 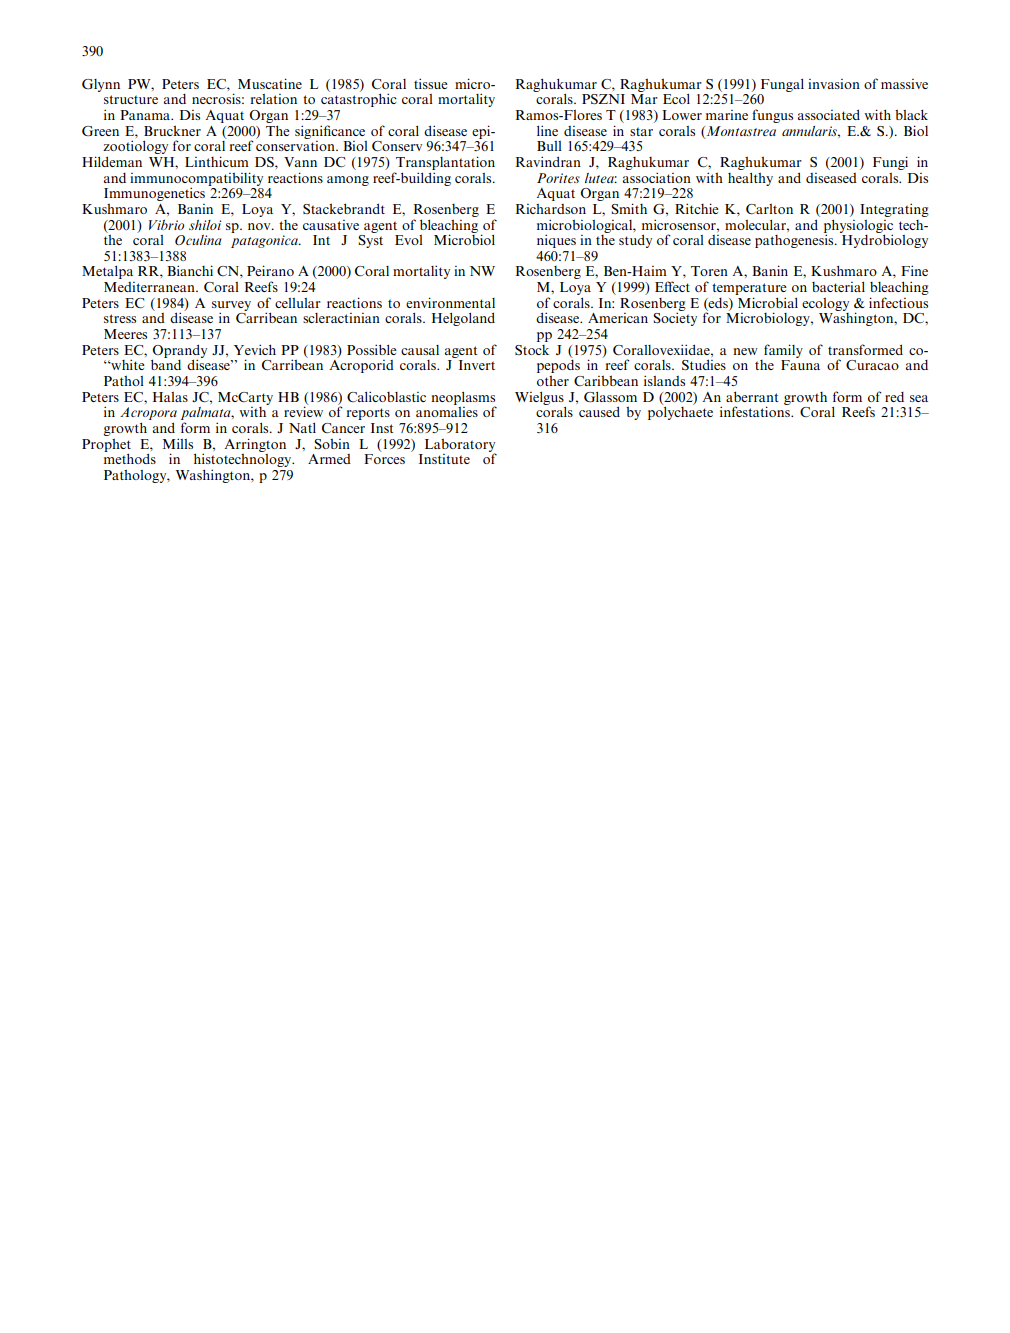 I want to click on Evol, so click(x=409, y=240).
